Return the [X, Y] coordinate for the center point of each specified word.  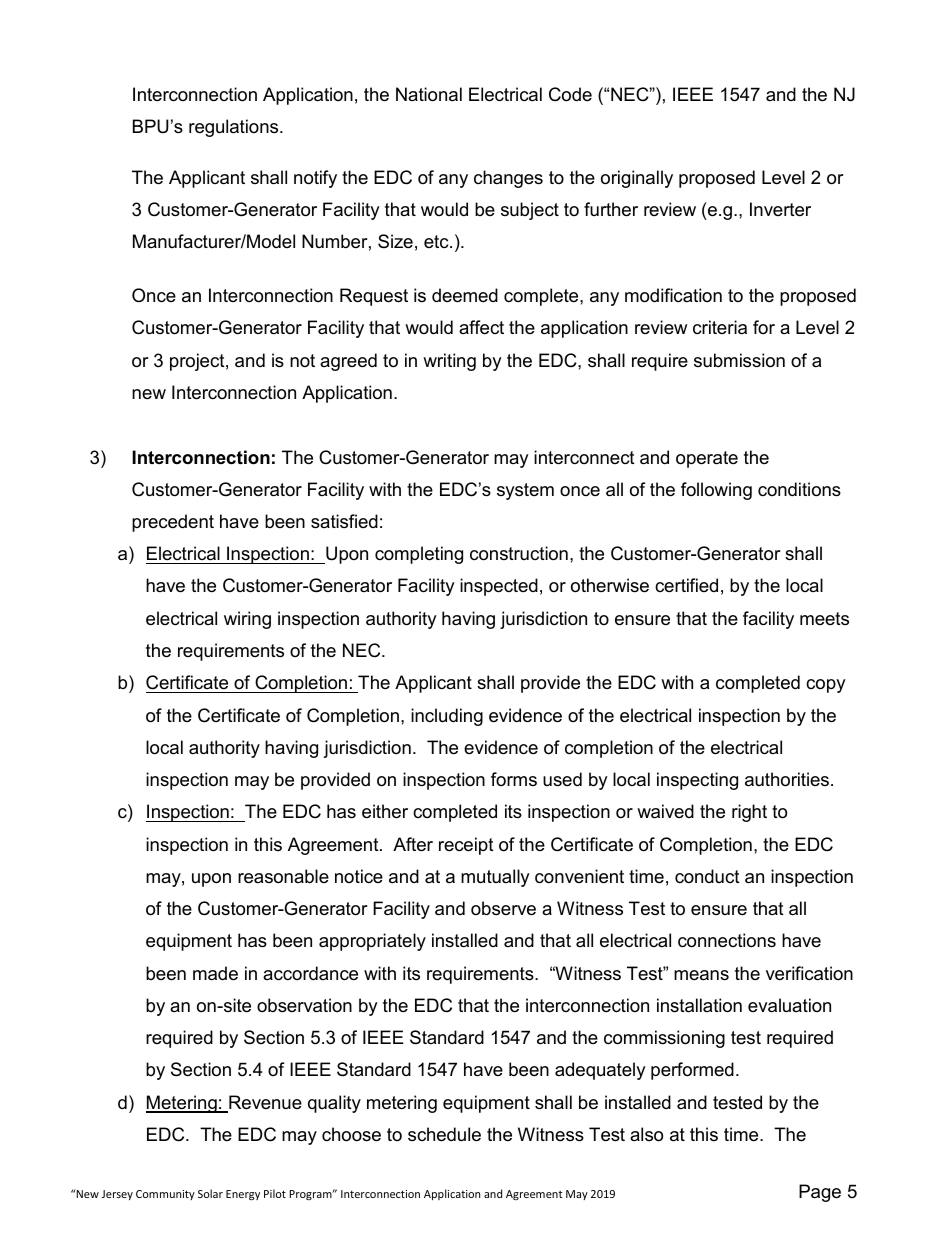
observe [503, 908]
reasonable [283, 876]
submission [739, 360]
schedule [444, 1134]
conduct [707, 876]
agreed [348, 362]
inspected [499, 587]
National [429, 94]
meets [824, 618]
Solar [210, 1193]
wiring [247, 620]
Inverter [780, 209]
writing [449, 362]
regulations [235, 128]
